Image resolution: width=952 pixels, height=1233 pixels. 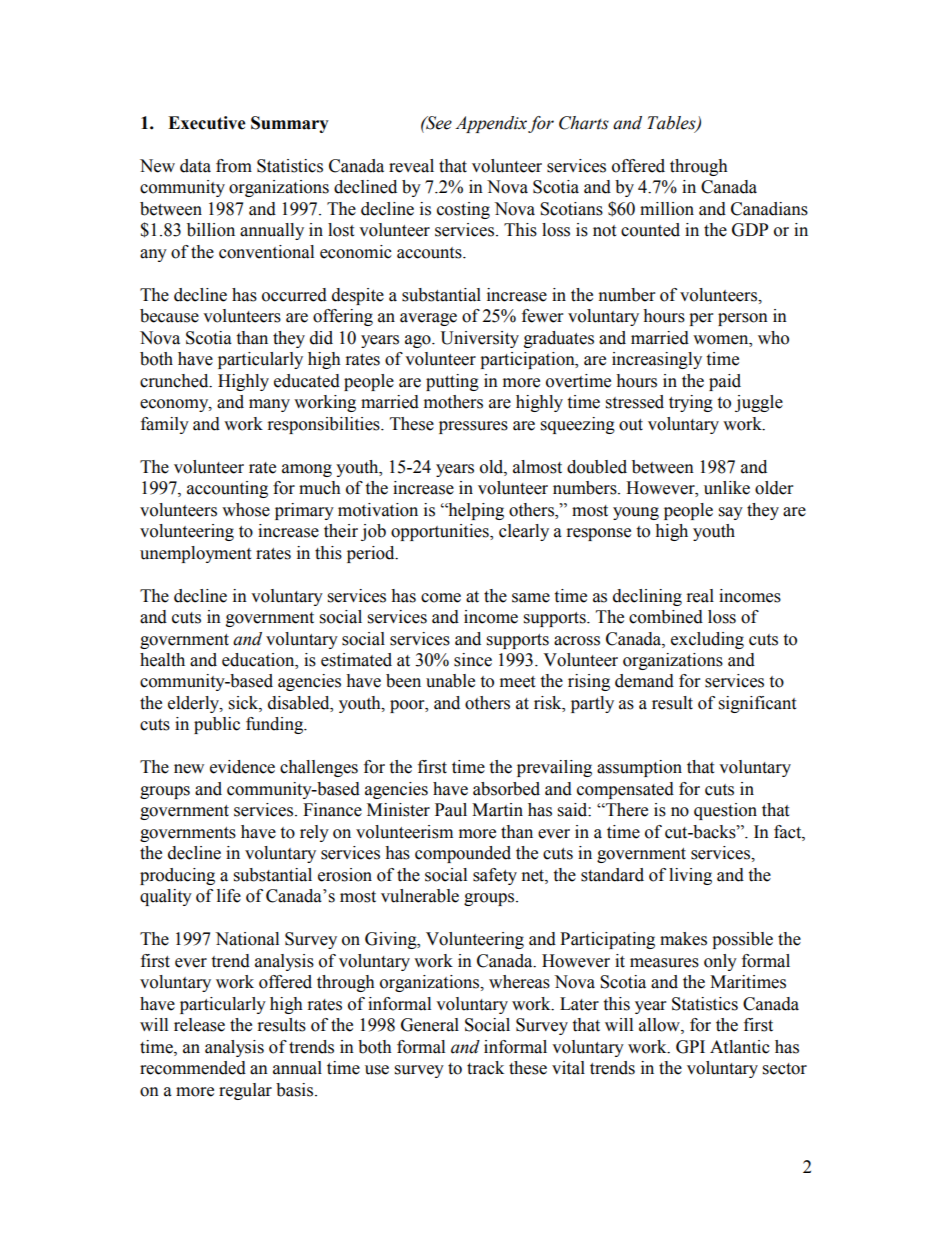 What do you see at coordinates (473, 427) in the screenshot?
I see `pressures` at bounding box center [473, 427].
